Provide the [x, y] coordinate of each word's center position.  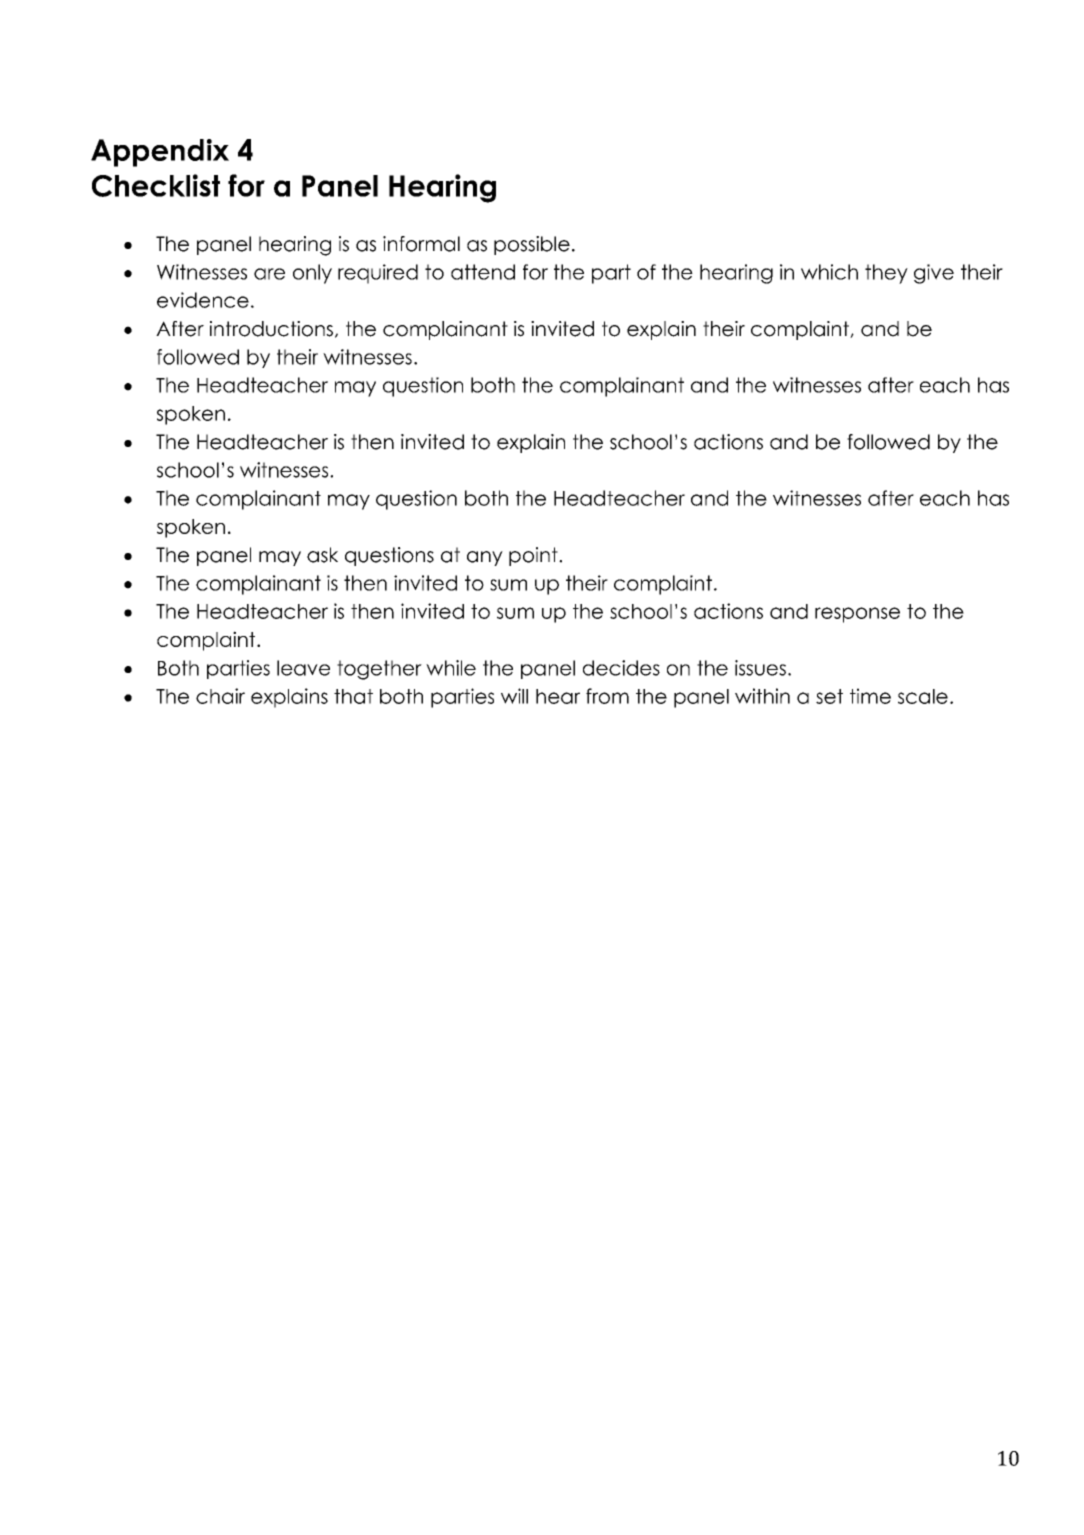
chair [220, 696]
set [829, 696]
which [829, 272]
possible [532, 245]
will [514, 696]
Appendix [160, 153]
